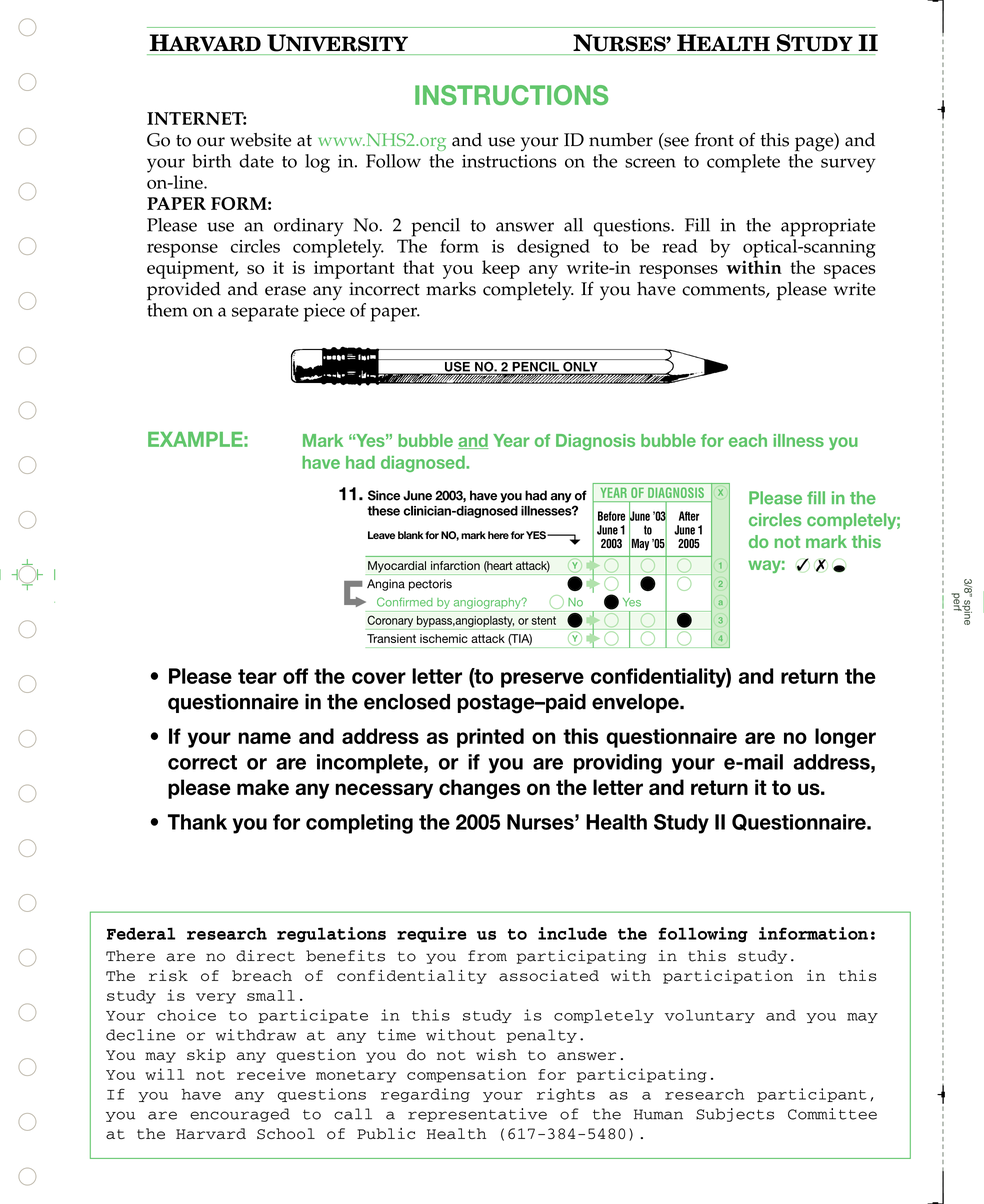 This page has width=984, height=1204. Describe the element at coordinates (384, 495) in the page. I see `Since` at that location.
